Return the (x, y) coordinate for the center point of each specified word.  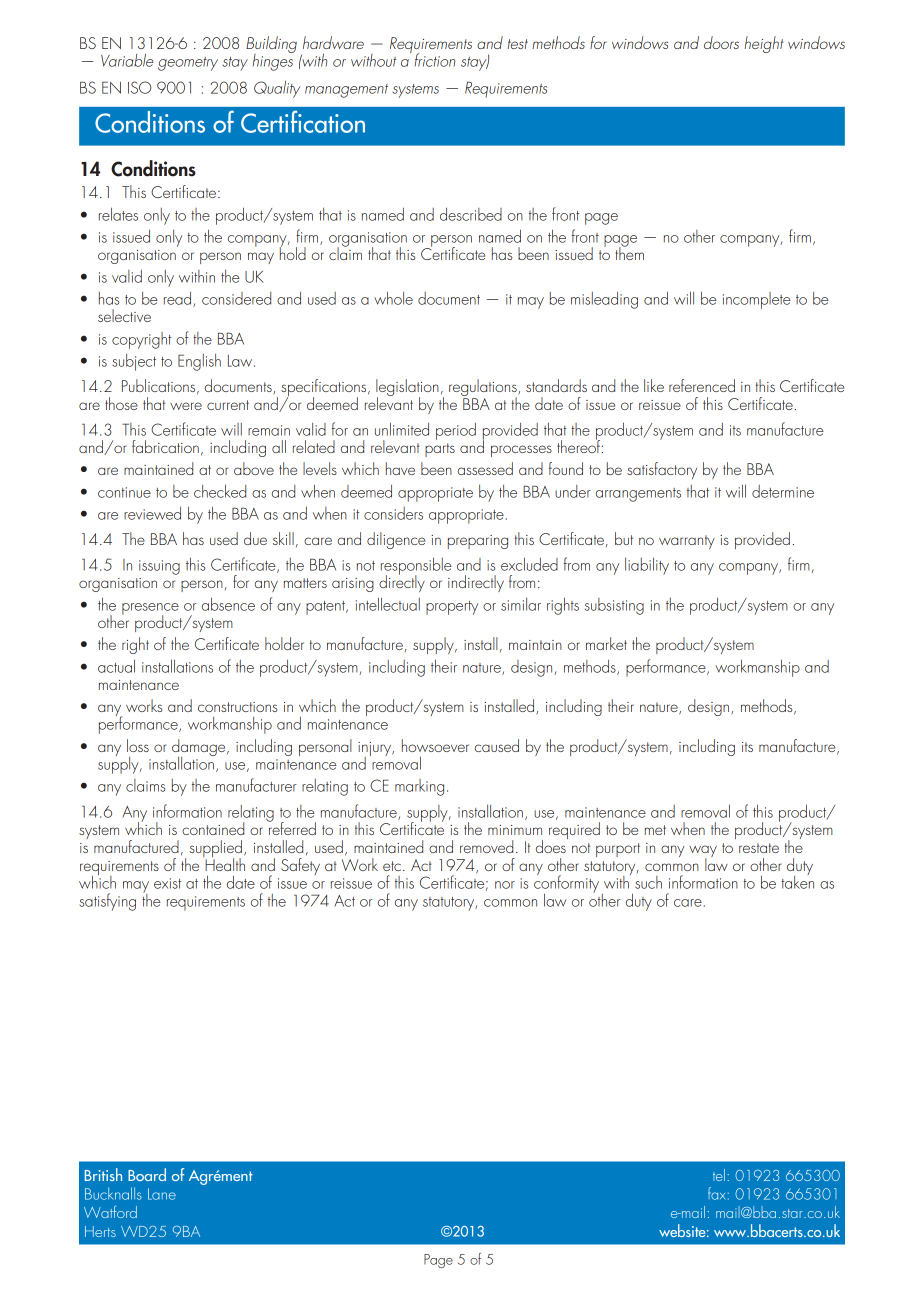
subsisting (614, 606)
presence (150, 610)
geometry (188, 64)
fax (717, 1193)
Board (147, 1174)
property (452, 608)
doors (721, 42)
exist (167, 883)
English (199, 362)
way (703, 852)
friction (435, 60)
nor (505, 885)
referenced (702, 385)
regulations (484, 389)
